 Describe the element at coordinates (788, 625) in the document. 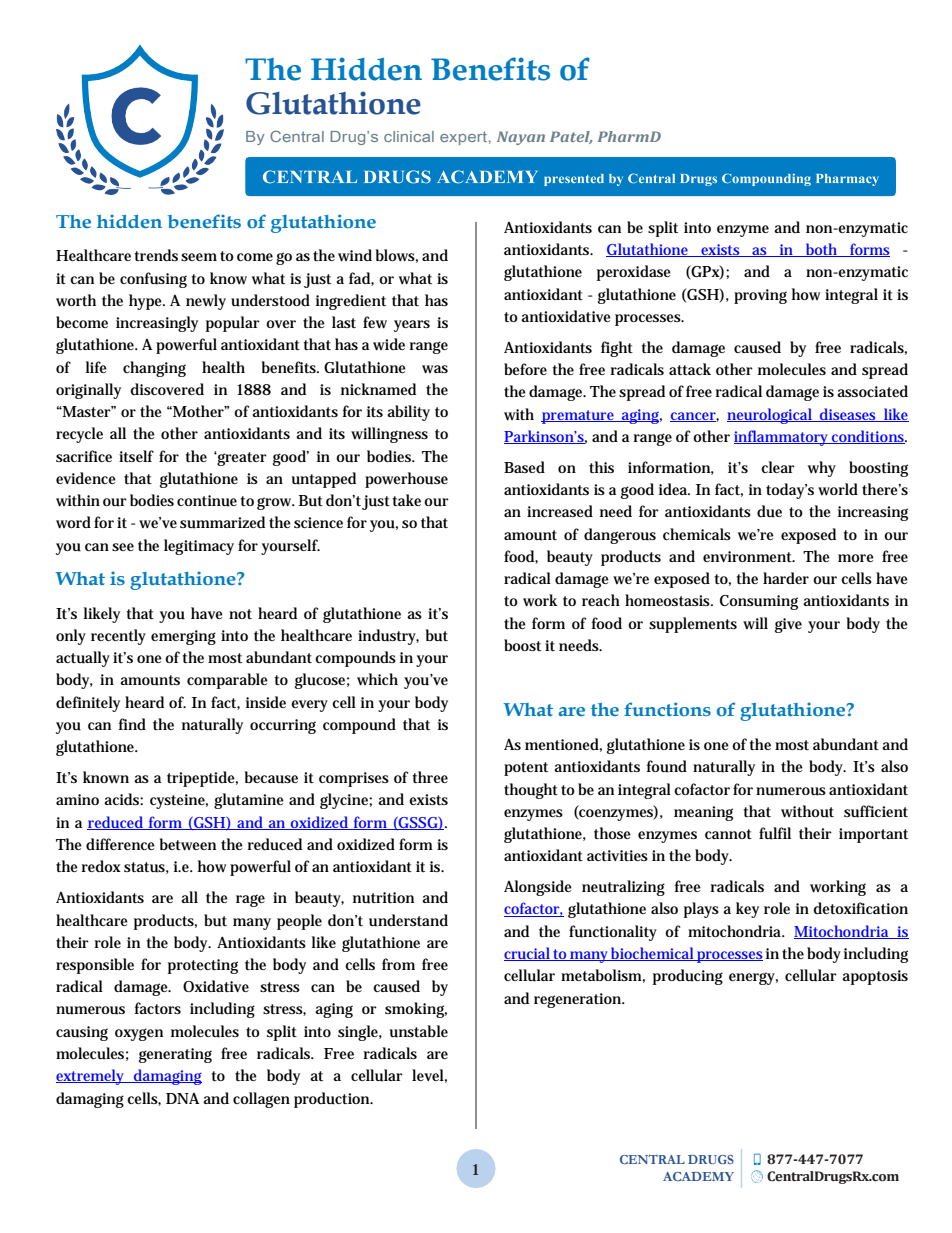

I see `give` at that location.
